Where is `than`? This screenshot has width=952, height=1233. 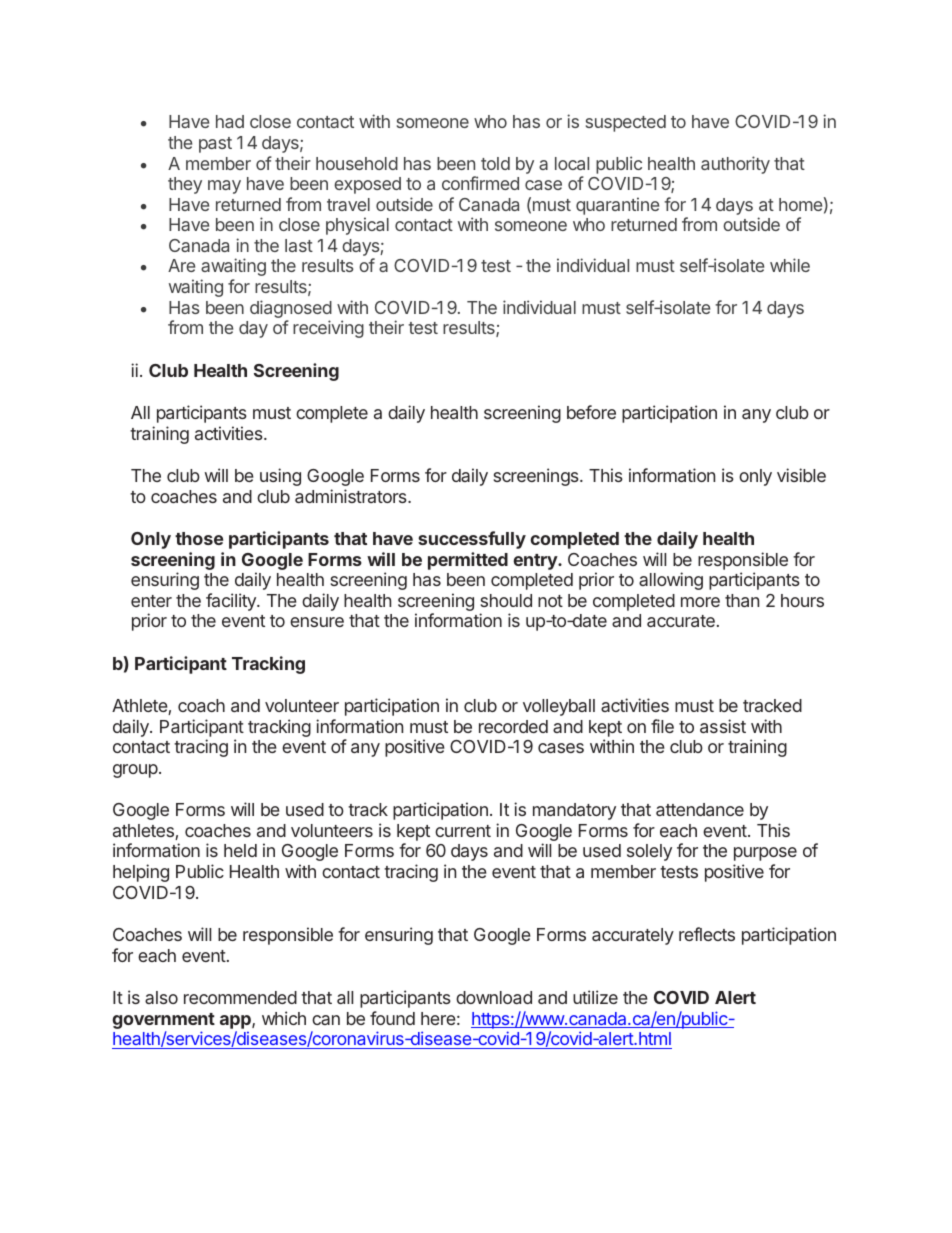
than is located at coordinates (742, 600).
